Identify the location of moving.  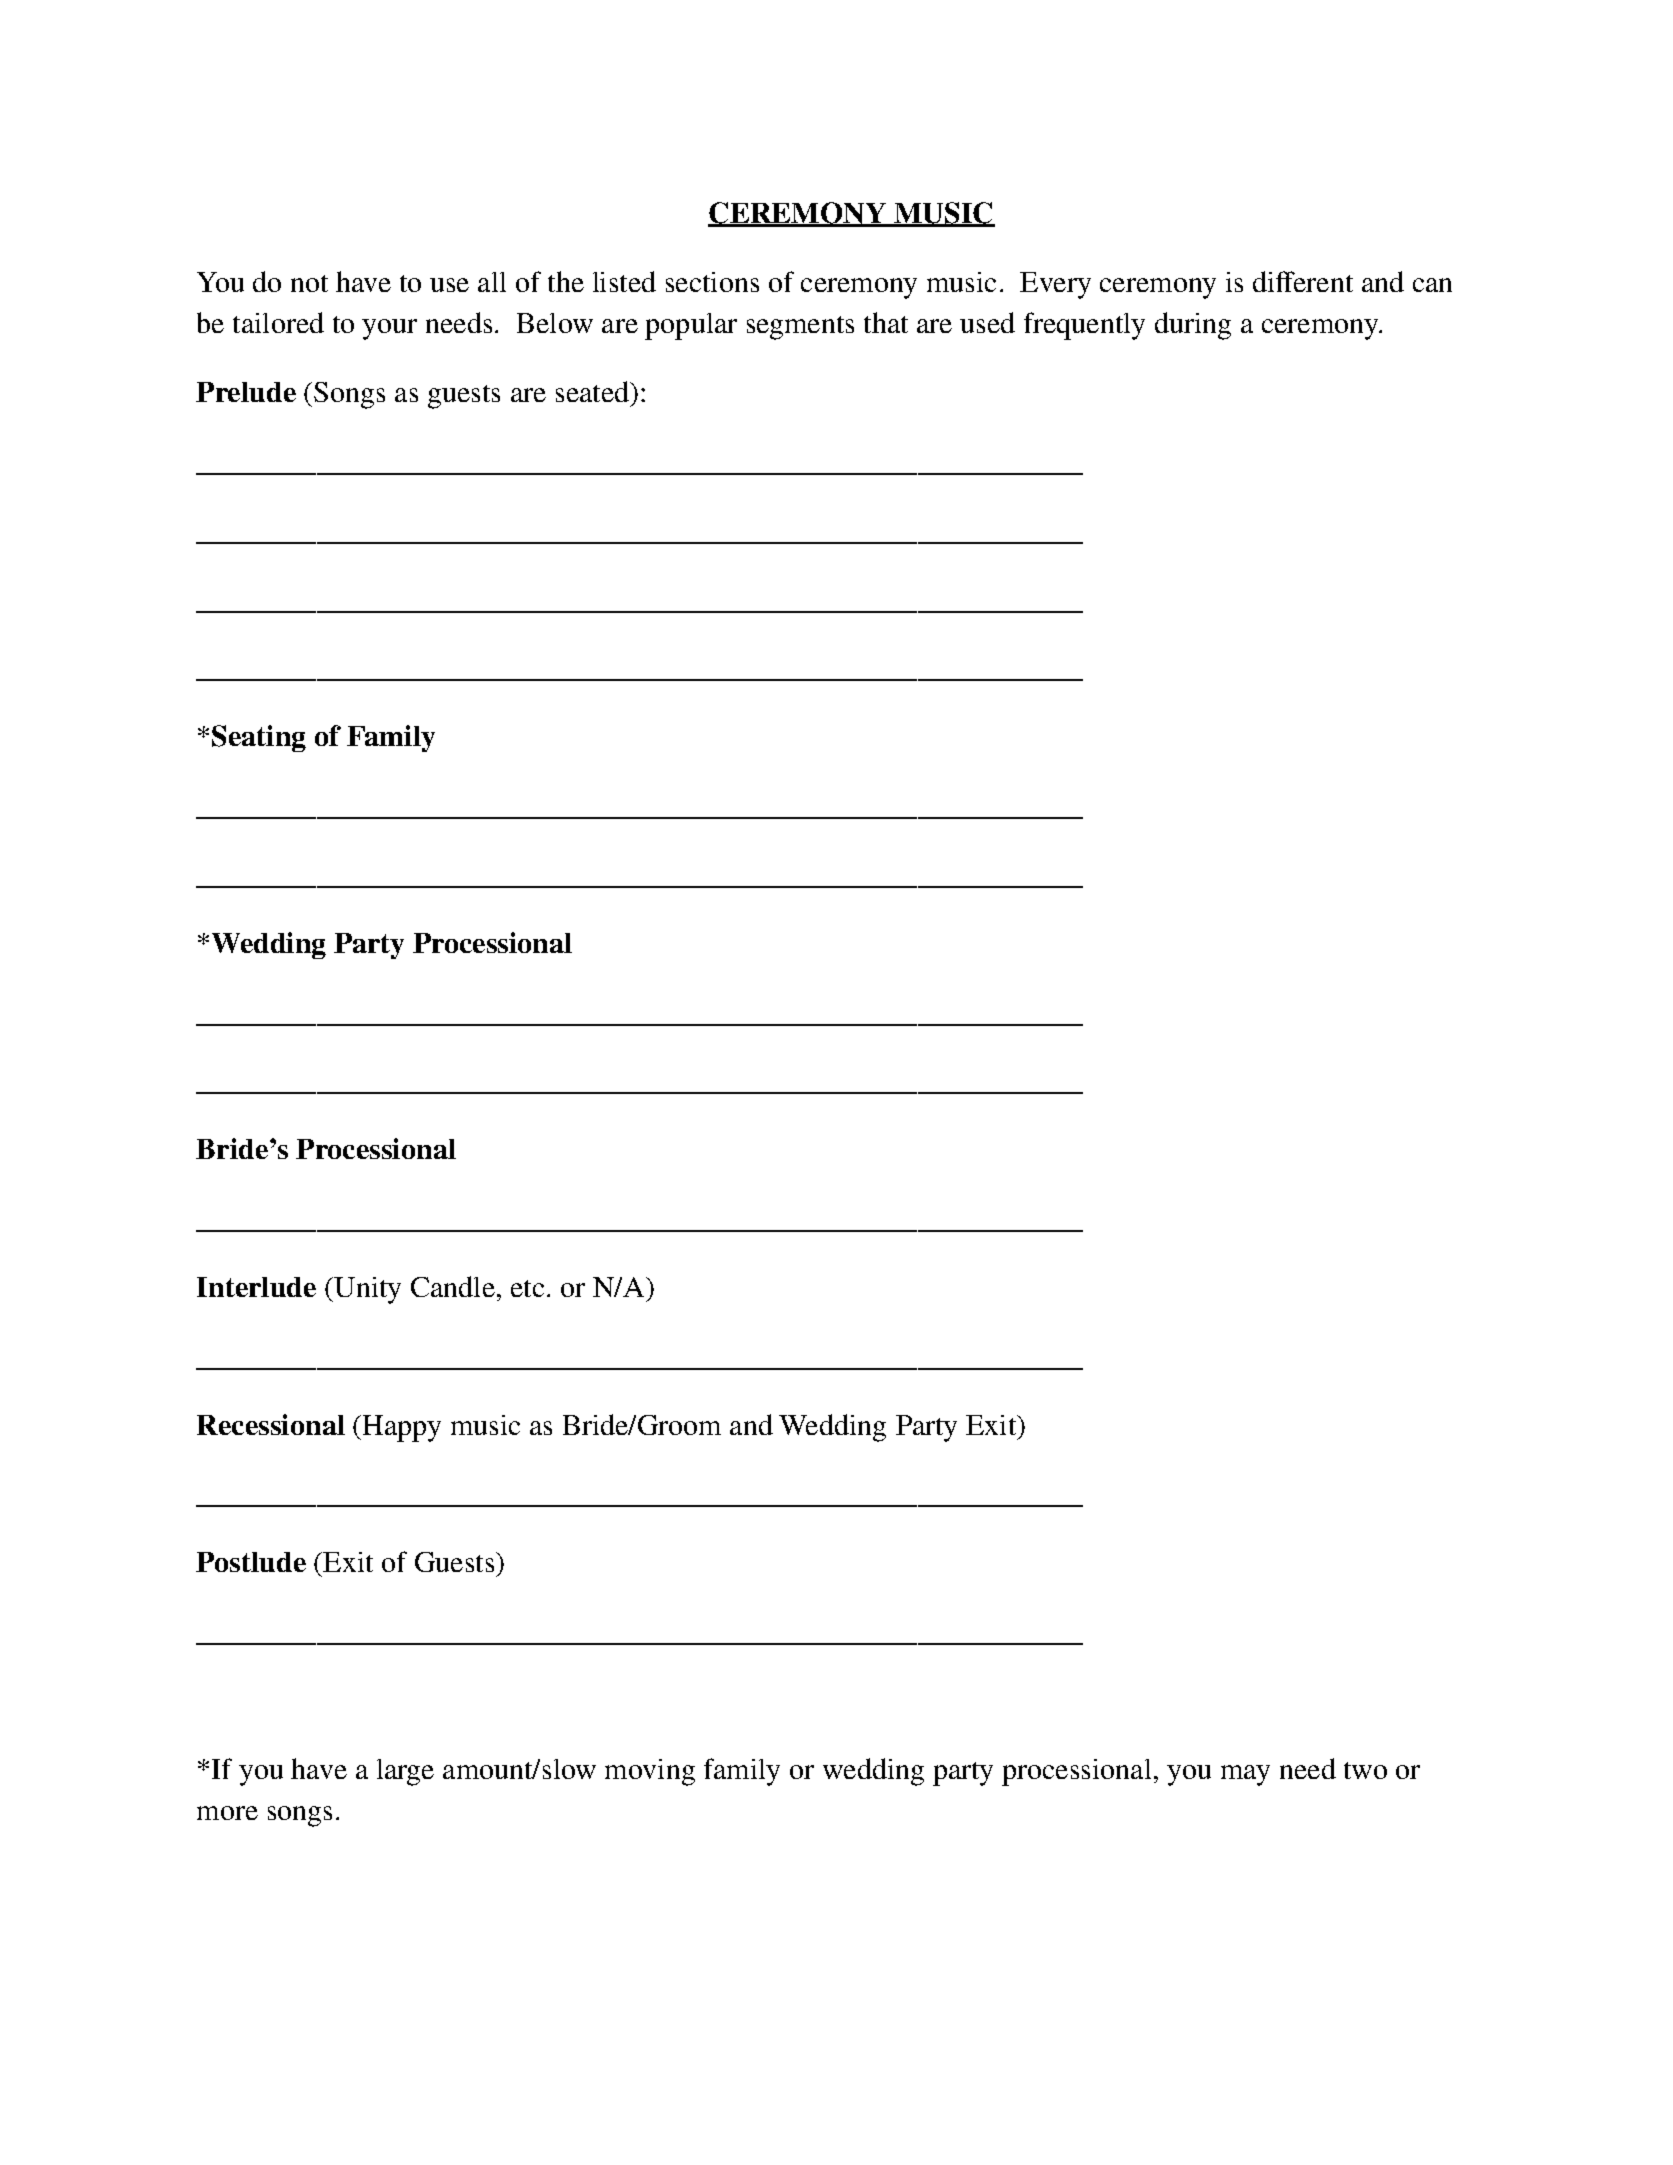
(650, 1772).
